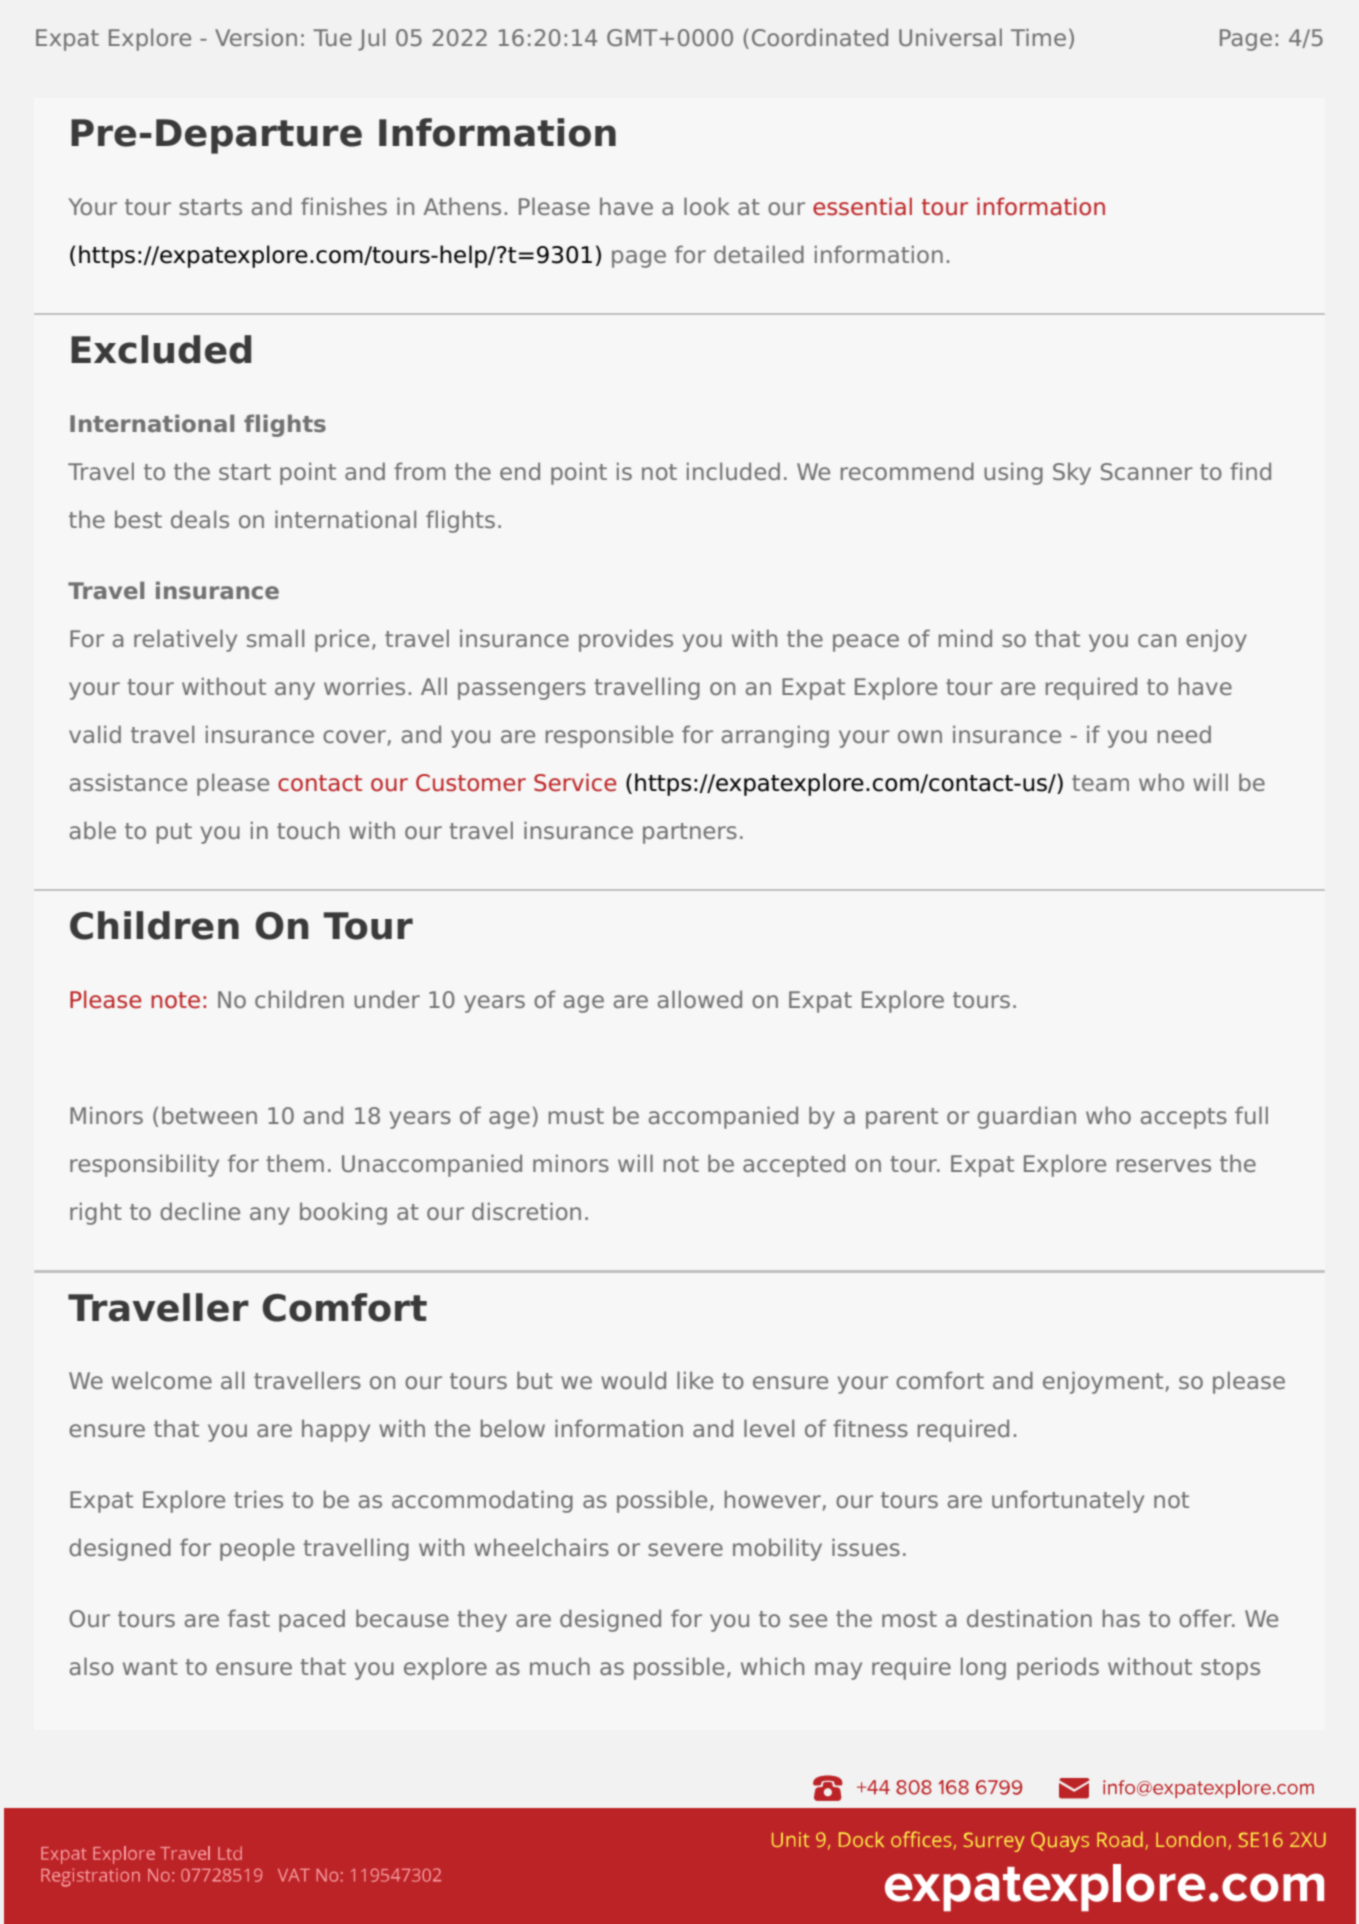 This page has height=1924, width=1359. What do you see at coordinates (1164, 1165) in the page?
I see `reserves` at bounding box center [1164, 1165].
